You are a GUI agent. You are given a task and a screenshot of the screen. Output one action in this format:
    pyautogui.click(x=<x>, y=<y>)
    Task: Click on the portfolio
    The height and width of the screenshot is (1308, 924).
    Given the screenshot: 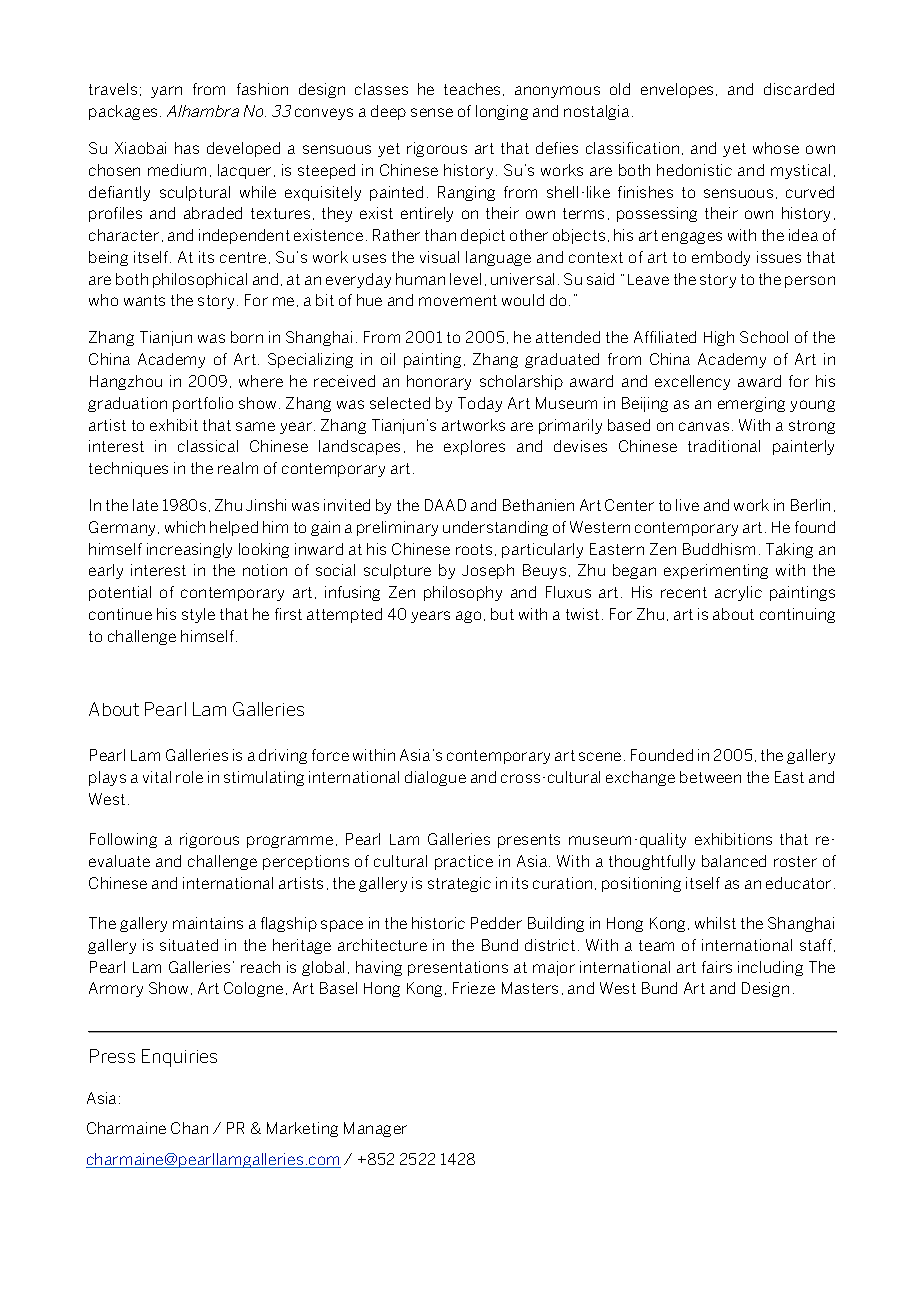 What is the action you would take?
    pyautogui.click(x=203, y=404)
